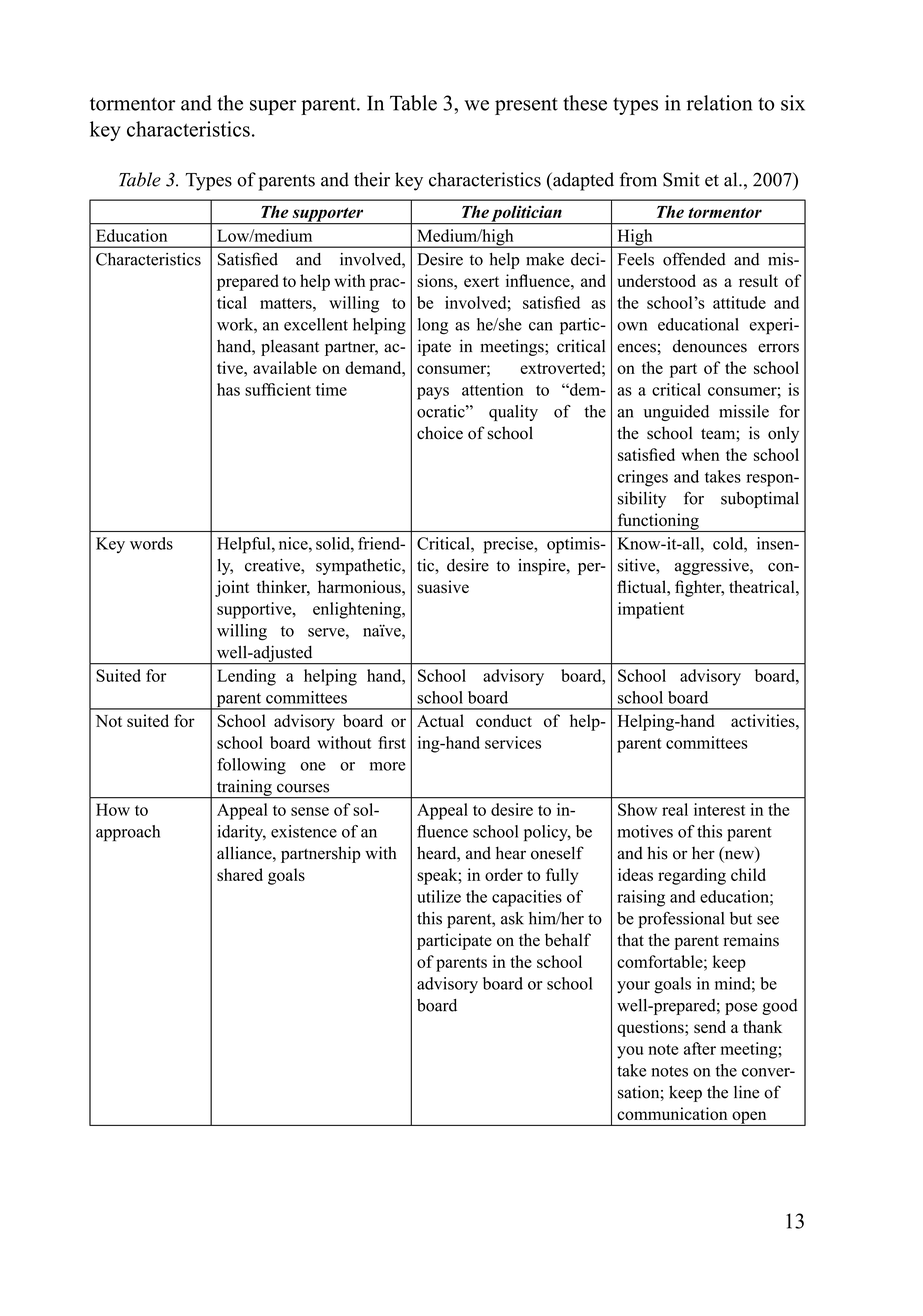  I want to click on following, so click(251, 766).
